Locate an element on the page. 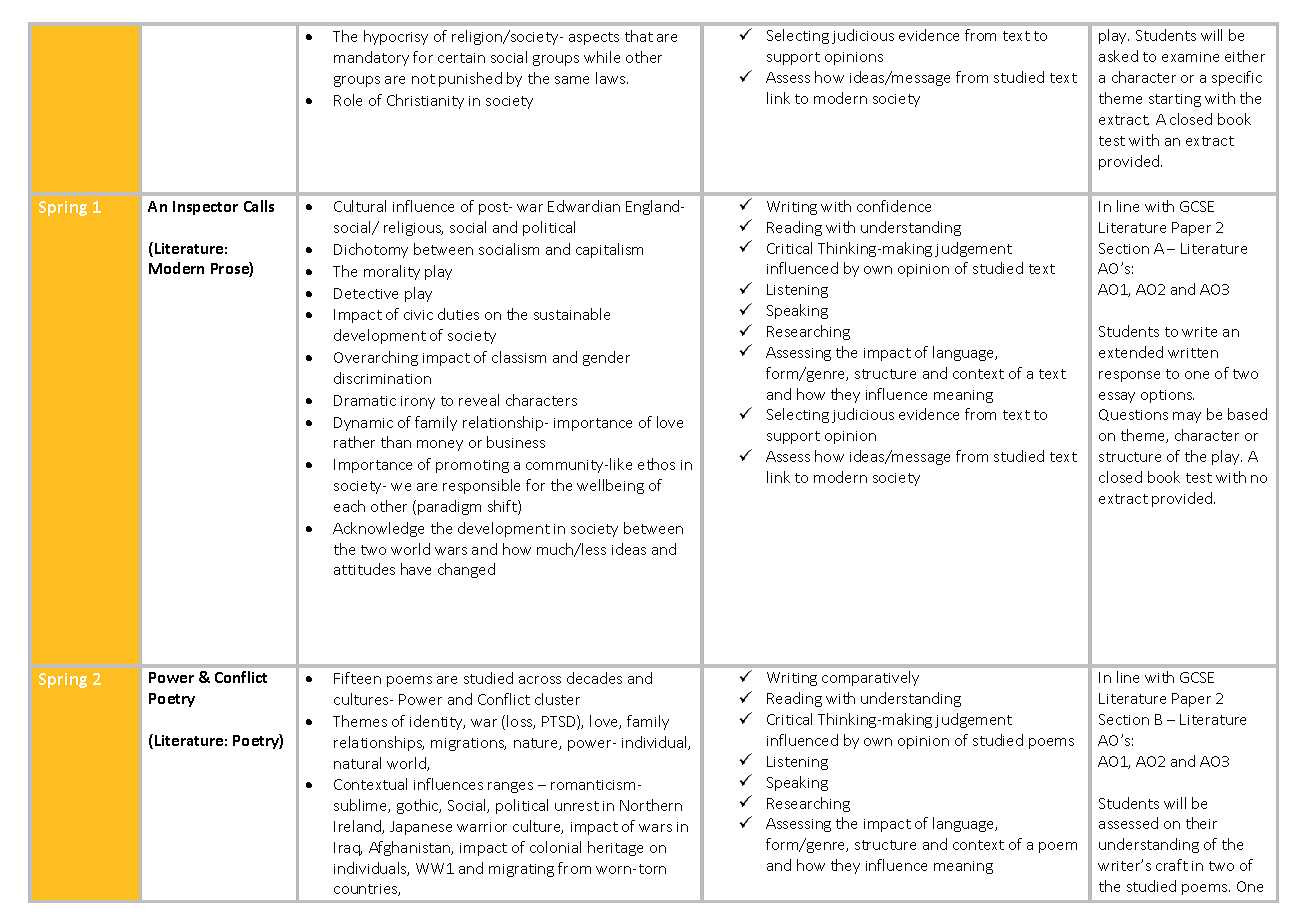  that is located at coordinates (639, 36).
